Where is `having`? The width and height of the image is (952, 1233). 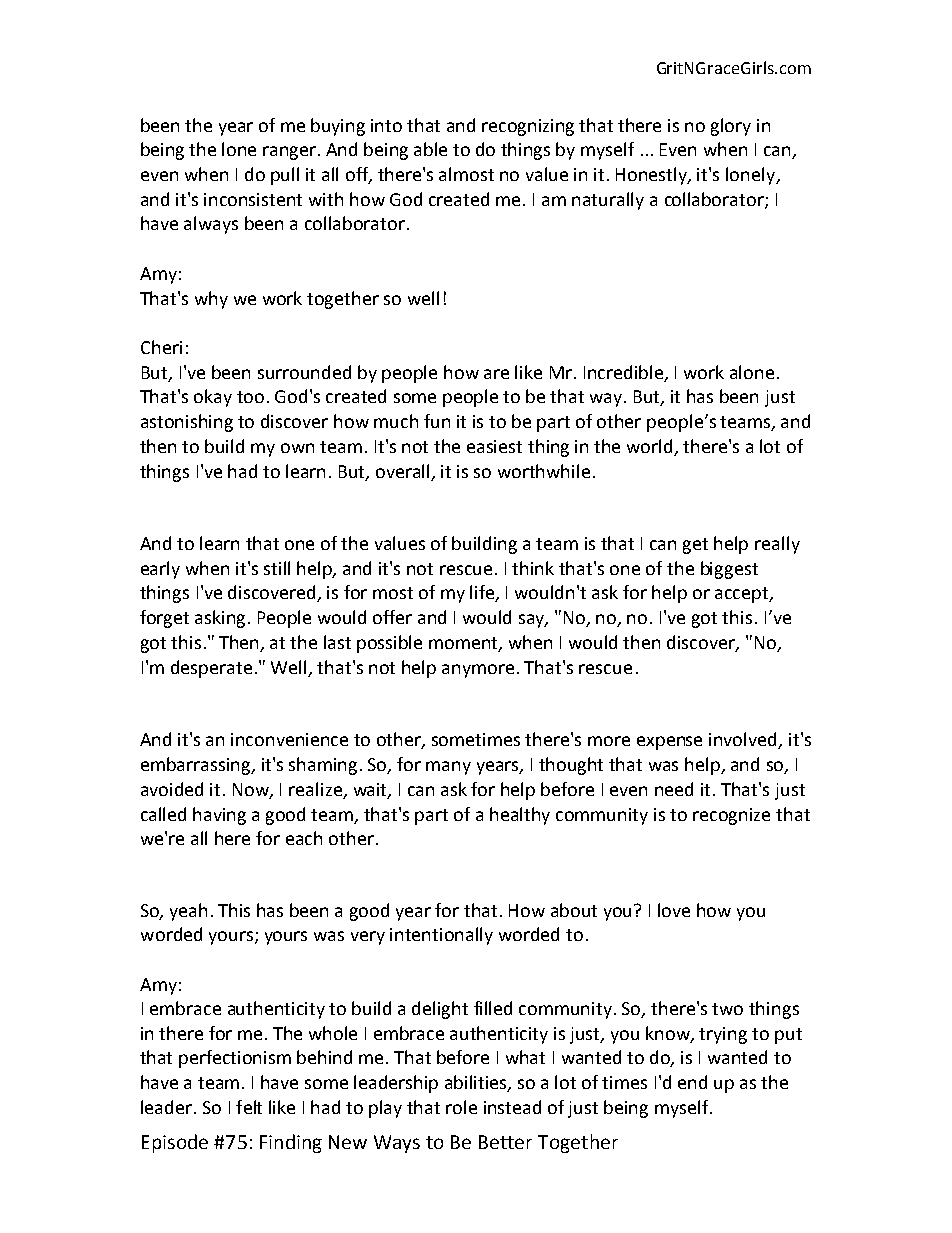 having is located at coordinates (219, 816).
